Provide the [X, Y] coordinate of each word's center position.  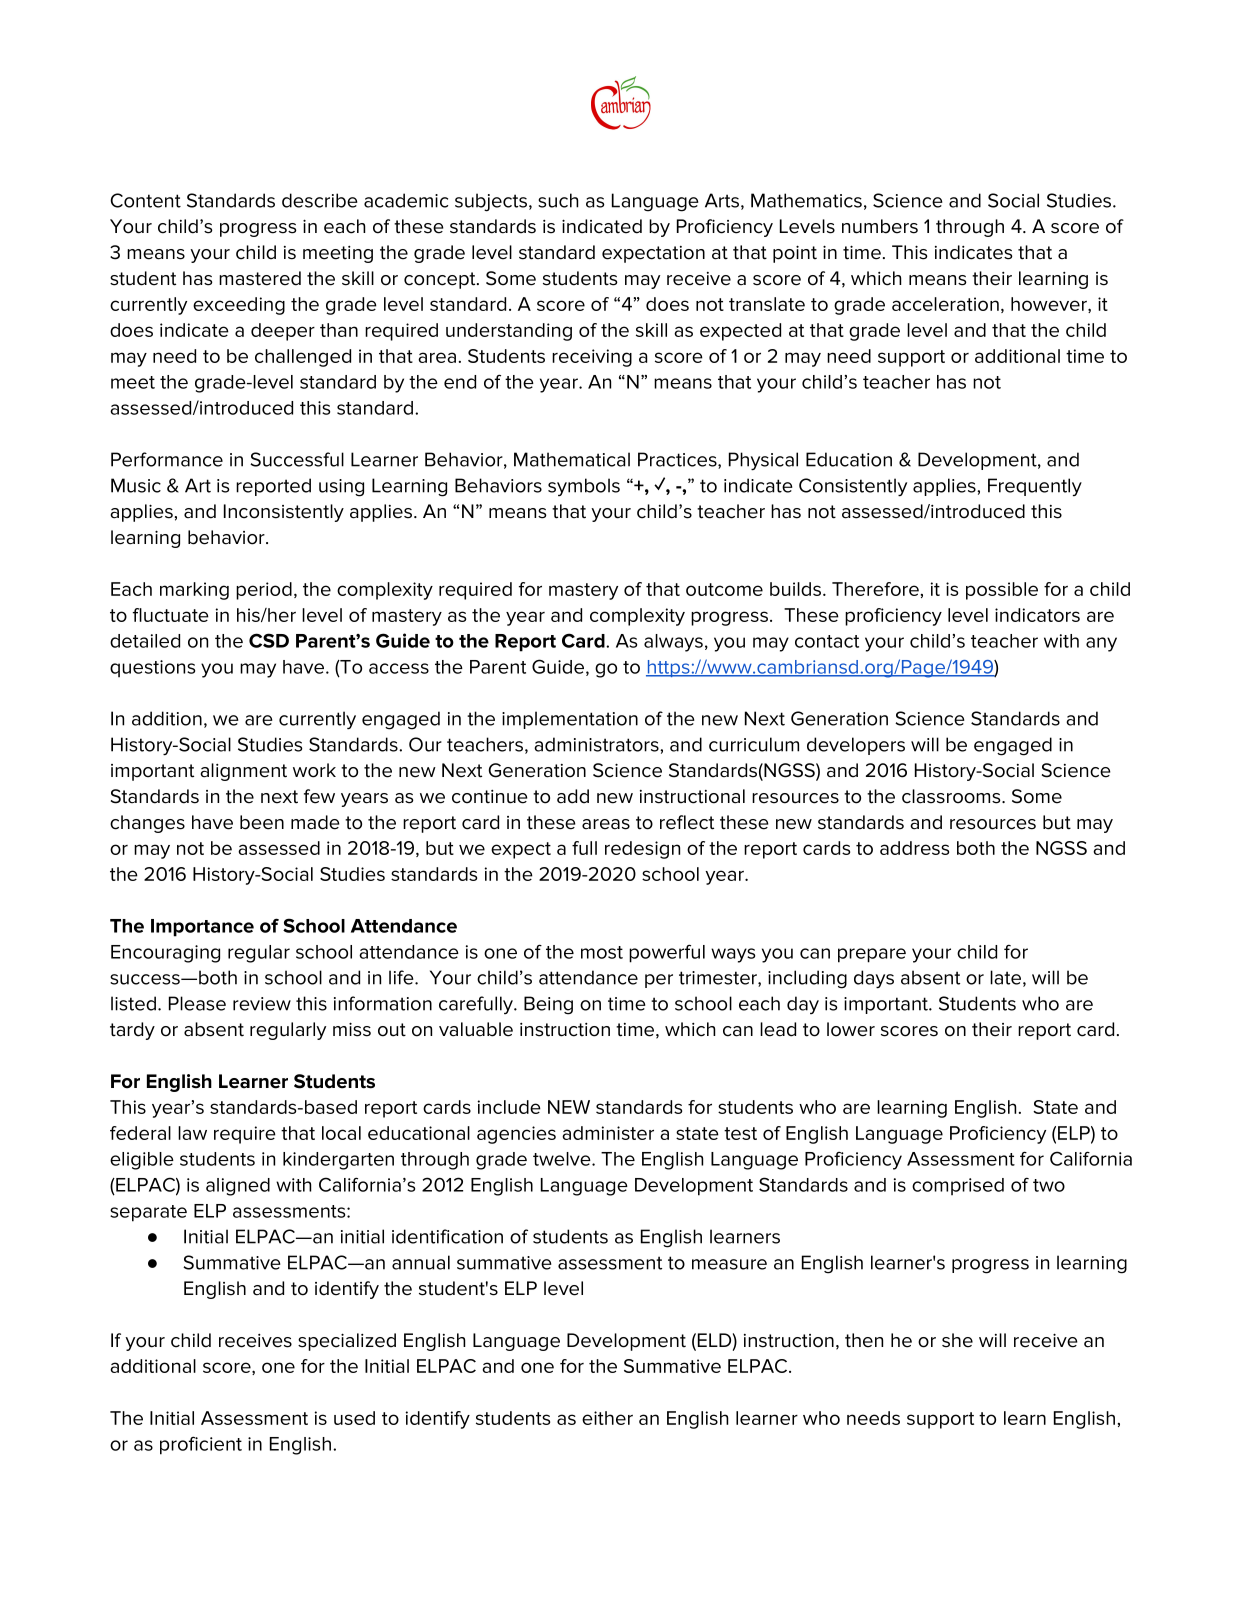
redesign [642, 850]
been [262, 822]
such [558, 200]
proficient [201, 1445]
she [957, 1340]
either [607, 1418]
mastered [260, 278]
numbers [880, 226]
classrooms [952, 796]
